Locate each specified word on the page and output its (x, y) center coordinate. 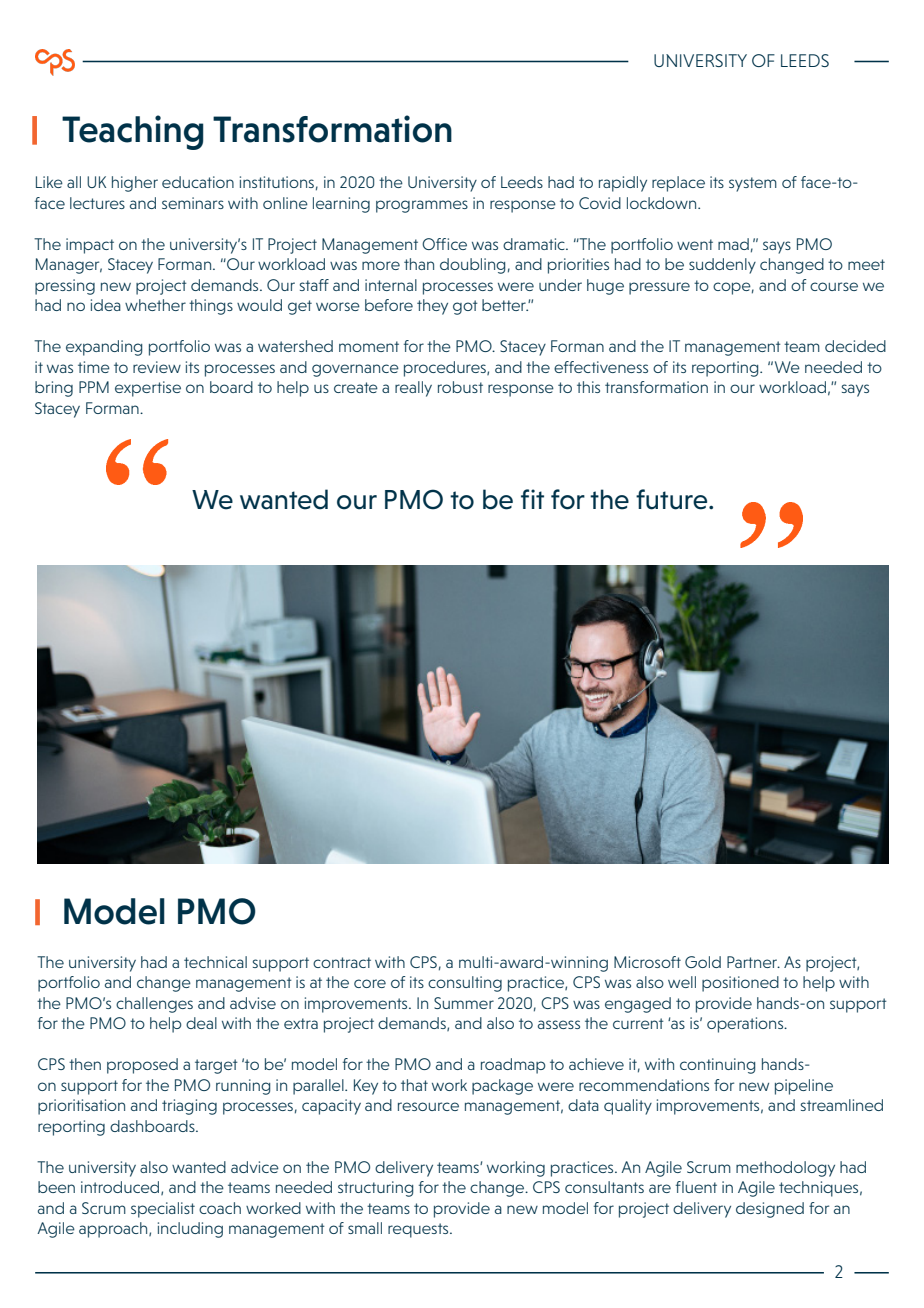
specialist (163, 1210)
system (753, 184)
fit (532, 499)
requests (419, 1230)
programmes (422, 206)
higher (135, 184)
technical (215, 962)
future (673, 499)
